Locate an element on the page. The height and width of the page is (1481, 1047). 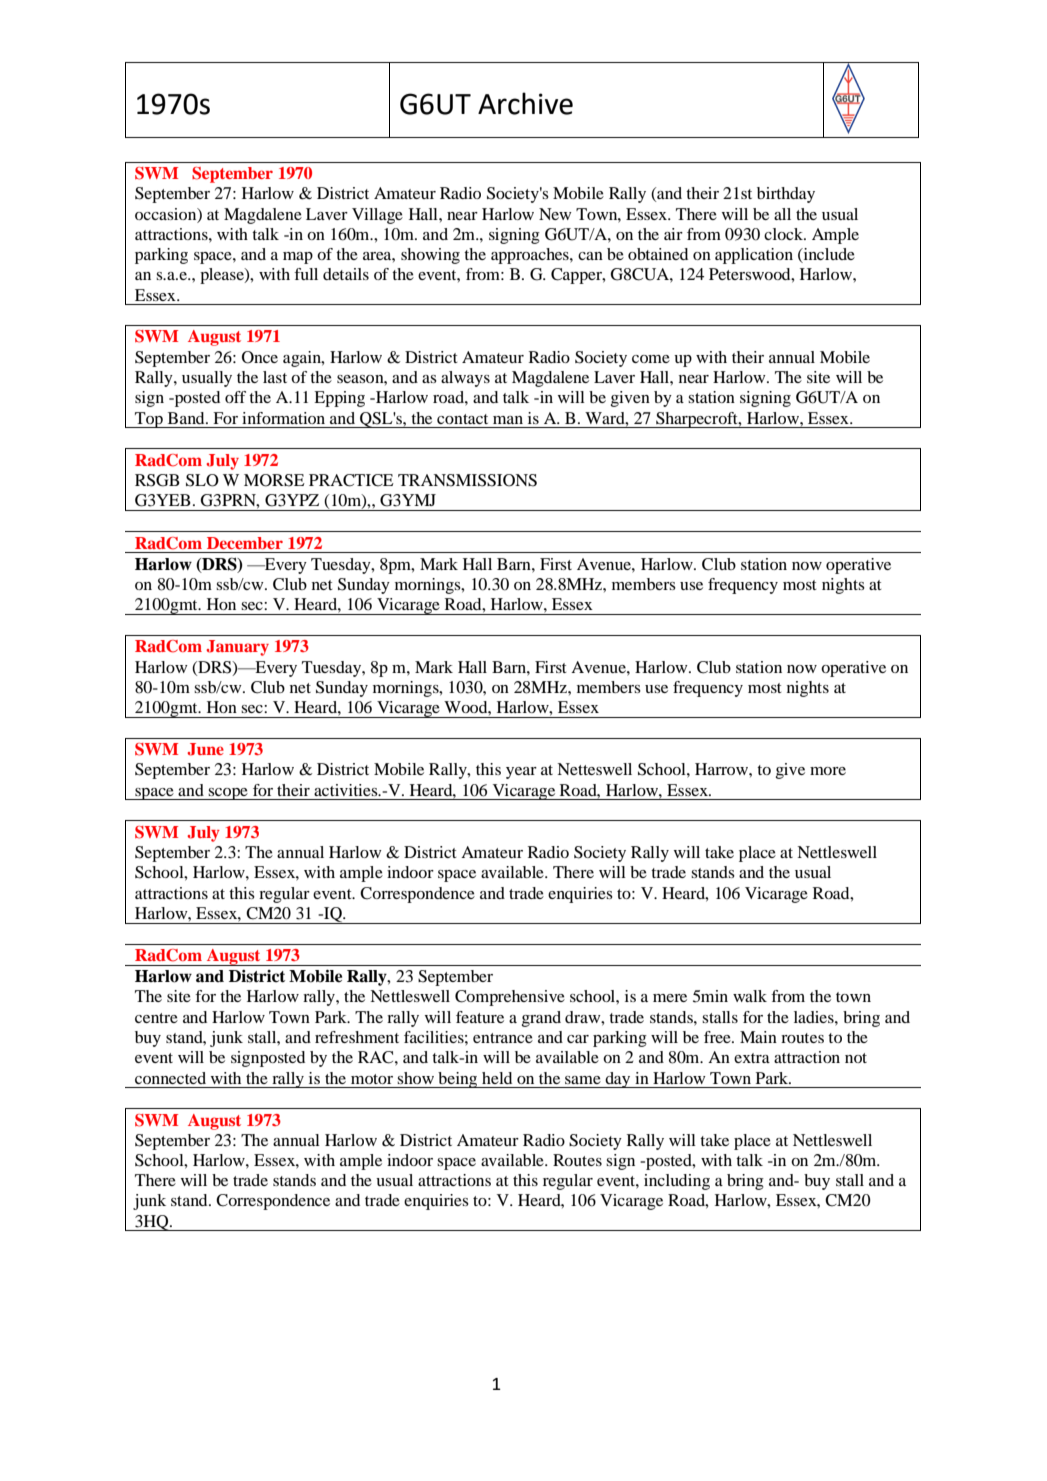
map is located at coordinates (298, 258).
